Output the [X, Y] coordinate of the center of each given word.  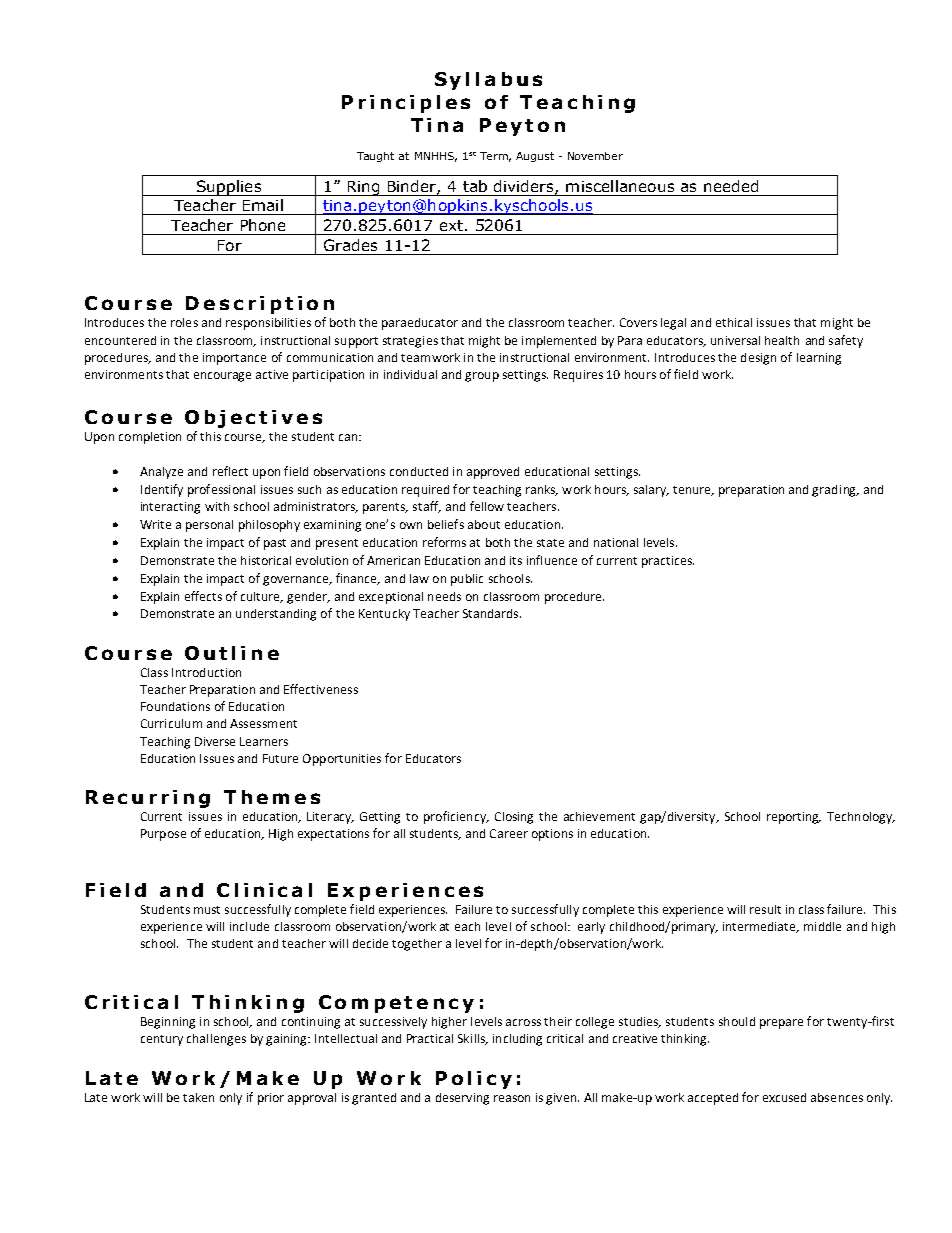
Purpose [163, 835]
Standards [492, 613]
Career [509, 833]
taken [198, 1097]
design [758, 359]
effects [203, 596]
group [482, 377]
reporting [794, 818]
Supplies [229, 188]
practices [668, 562]
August [535, 157]
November [595, 156]
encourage [222, 377]
